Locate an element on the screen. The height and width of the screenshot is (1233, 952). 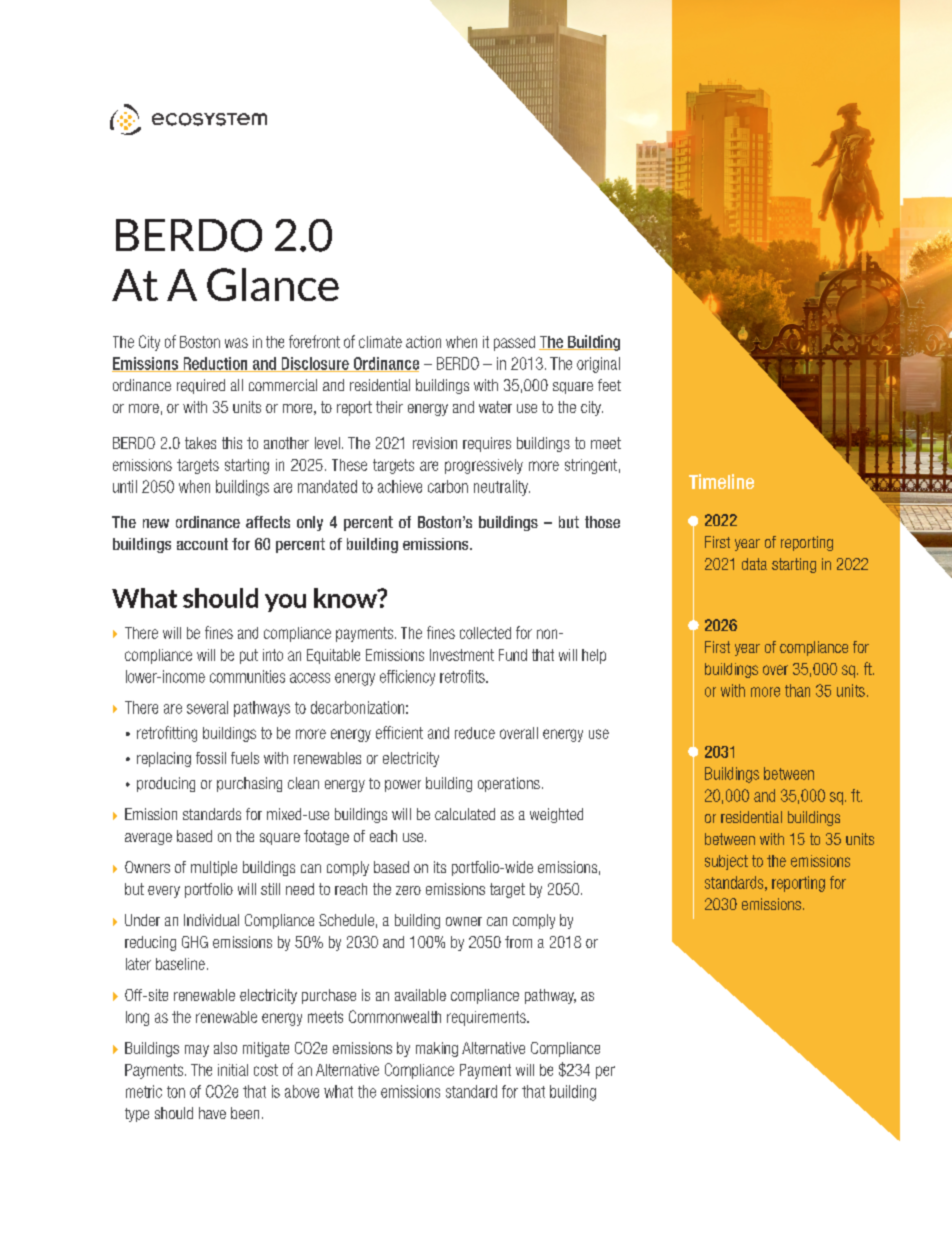
making is located at coordinates (437, 1049).
